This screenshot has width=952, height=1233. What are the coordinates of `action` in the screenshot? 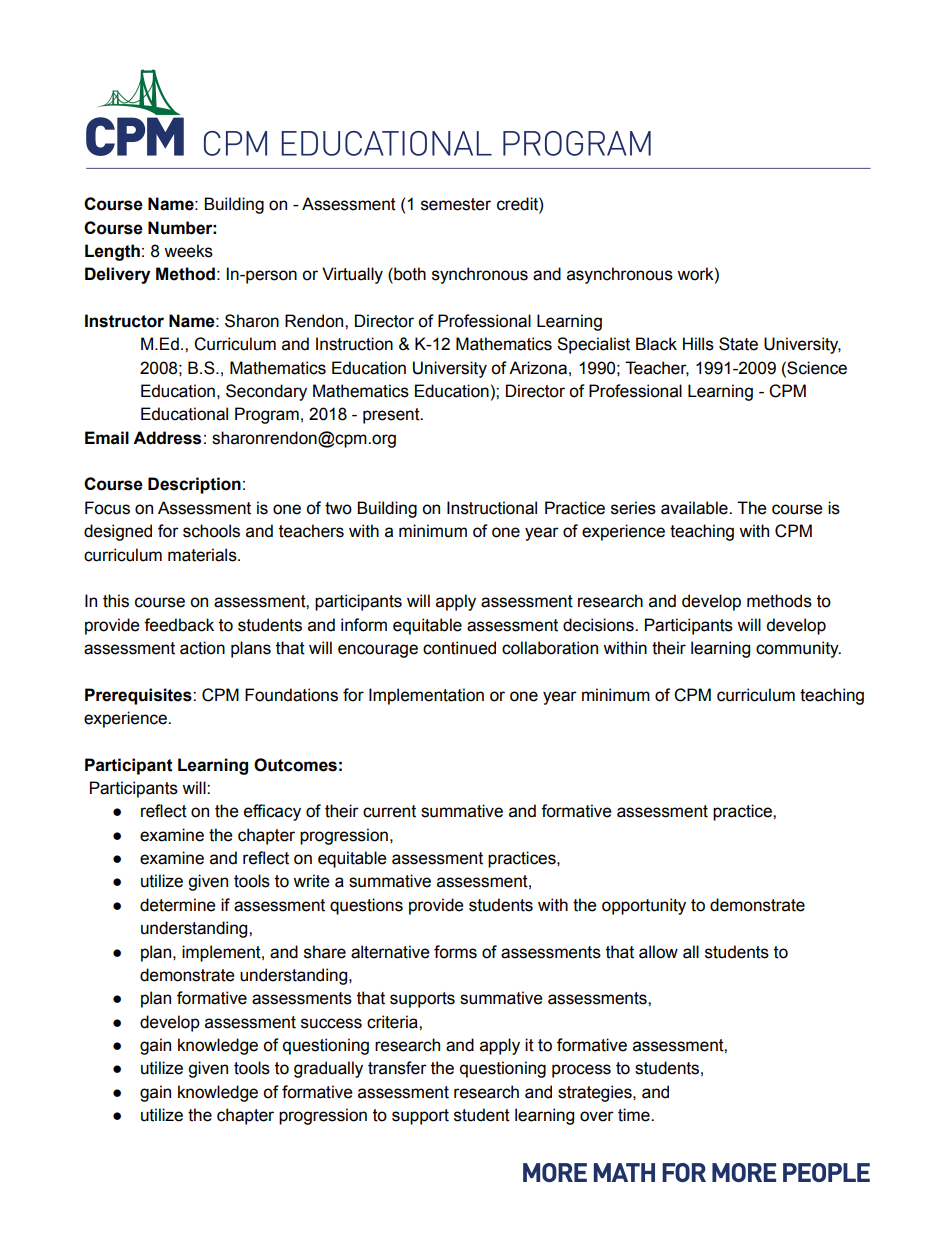 It's located at (202, 648).
